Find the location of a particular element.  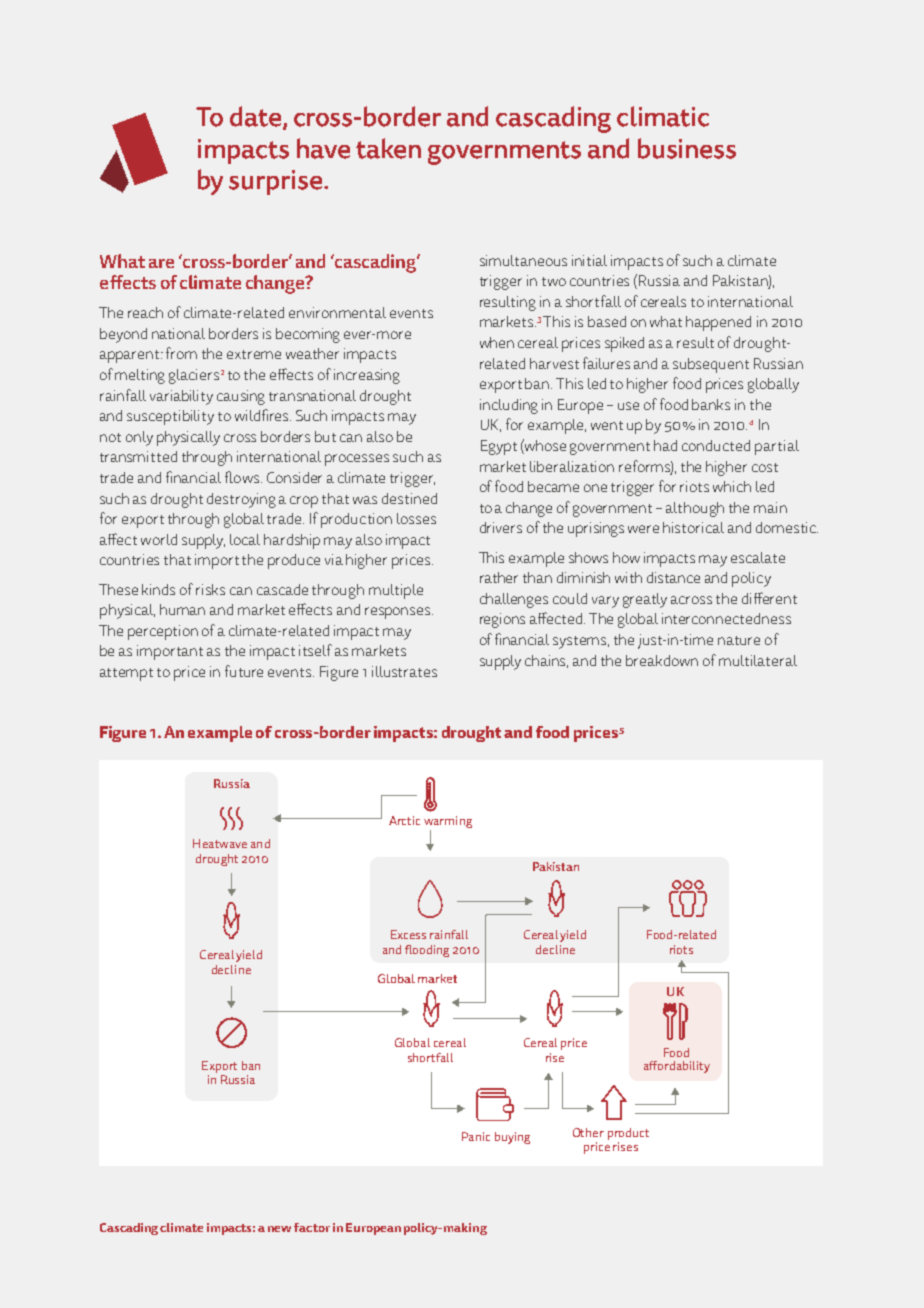

future is located at coordinates (244, 671).
